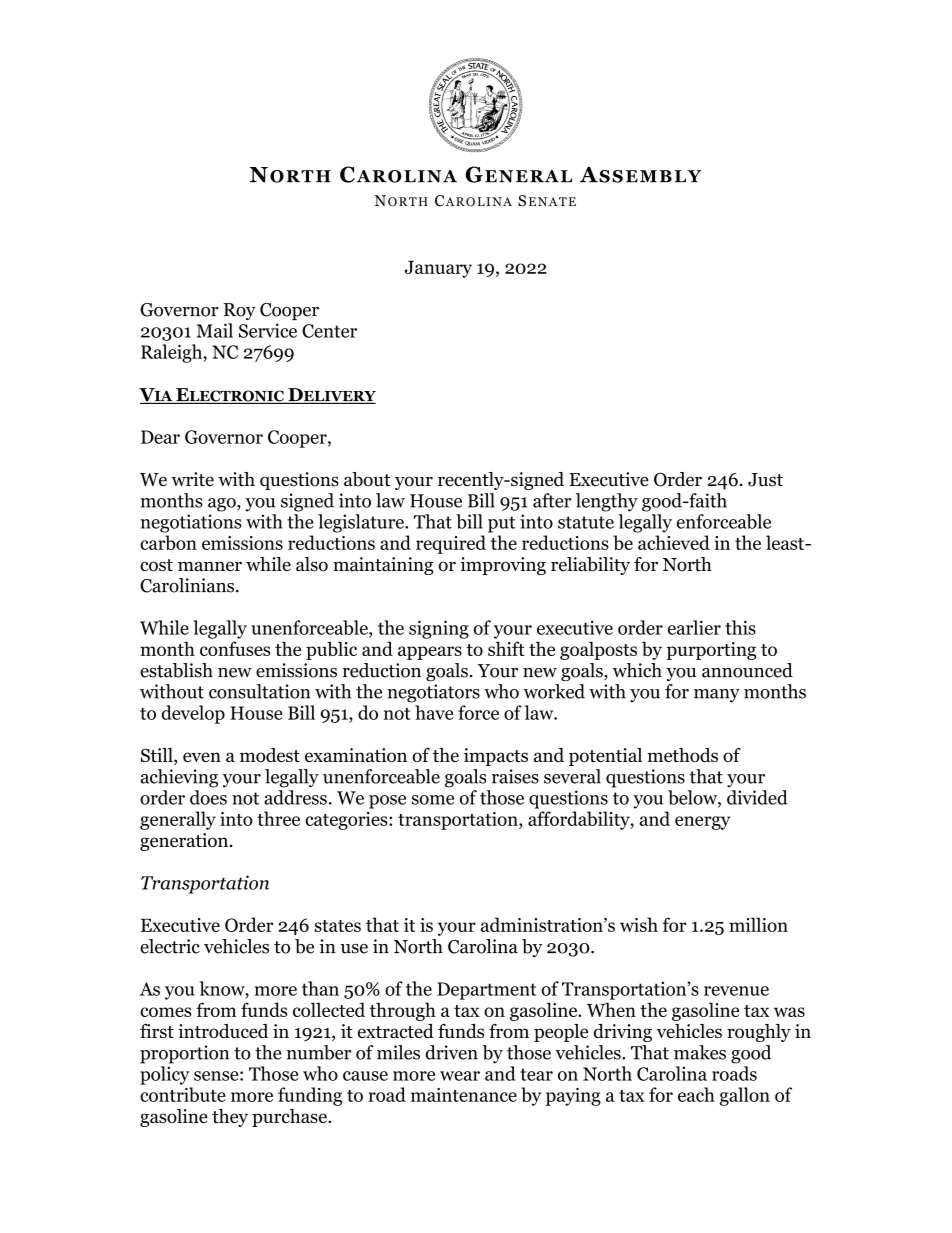  I want to click on consultation, so click(259, 691).
